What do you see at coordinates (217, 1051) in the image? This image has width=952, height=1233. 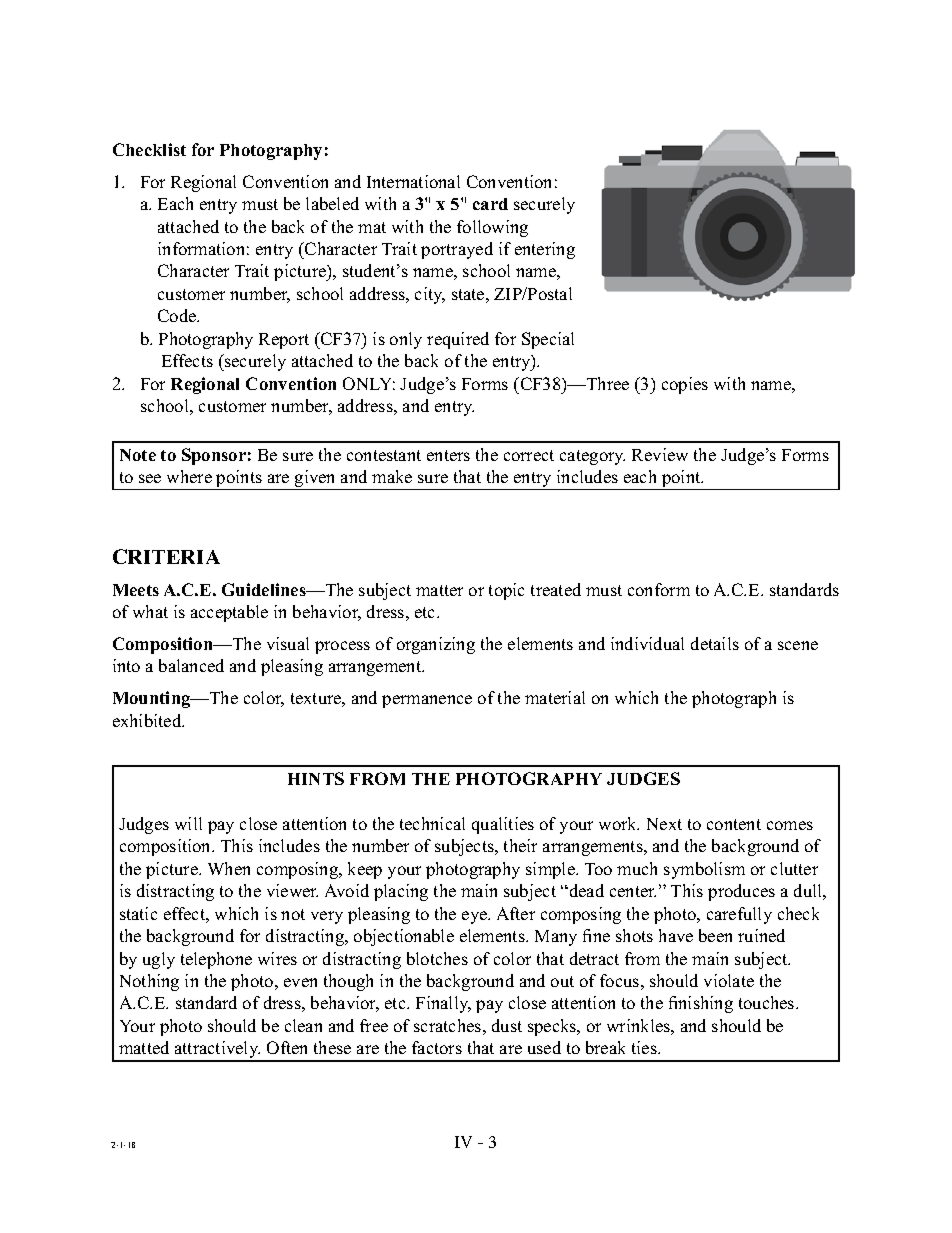 I see `attractively` at bounding box center [217, 1051].
